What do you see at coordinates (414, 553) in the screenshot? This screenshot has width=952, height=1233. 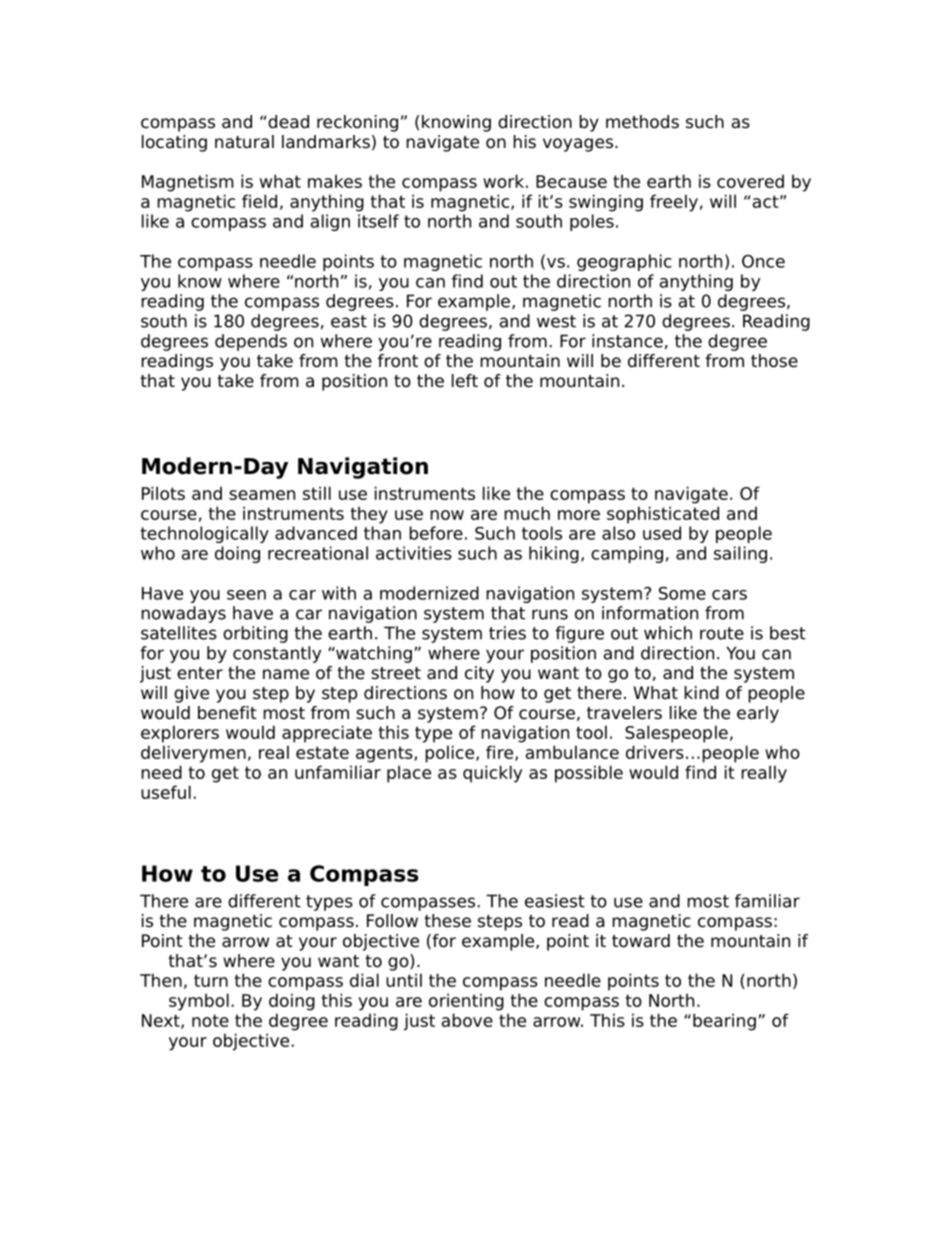 I see `activities` at bounding box center [414, 553].
